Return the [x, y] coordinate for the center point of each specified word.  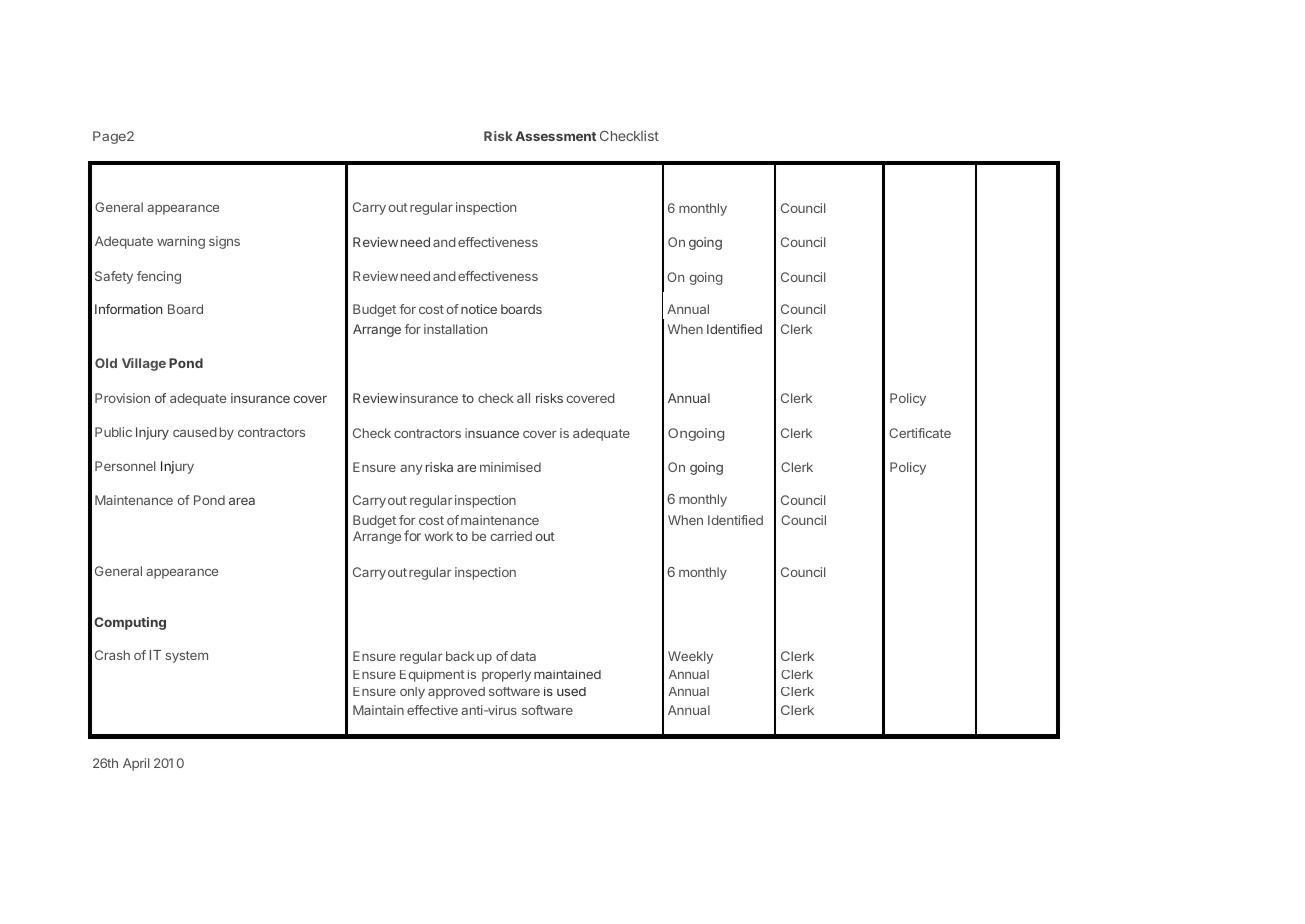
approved [456, 693]
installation [455, 329]
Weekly [690, 657]
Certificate [920, 433]
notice [479, 309]
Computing [130, 623]
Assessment [555, 136]
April [136, 764]
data [523, 656]
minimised [510, 467]
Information [129, 309]
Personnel [125, 466]
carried [511, 536]
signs [224, 242]
